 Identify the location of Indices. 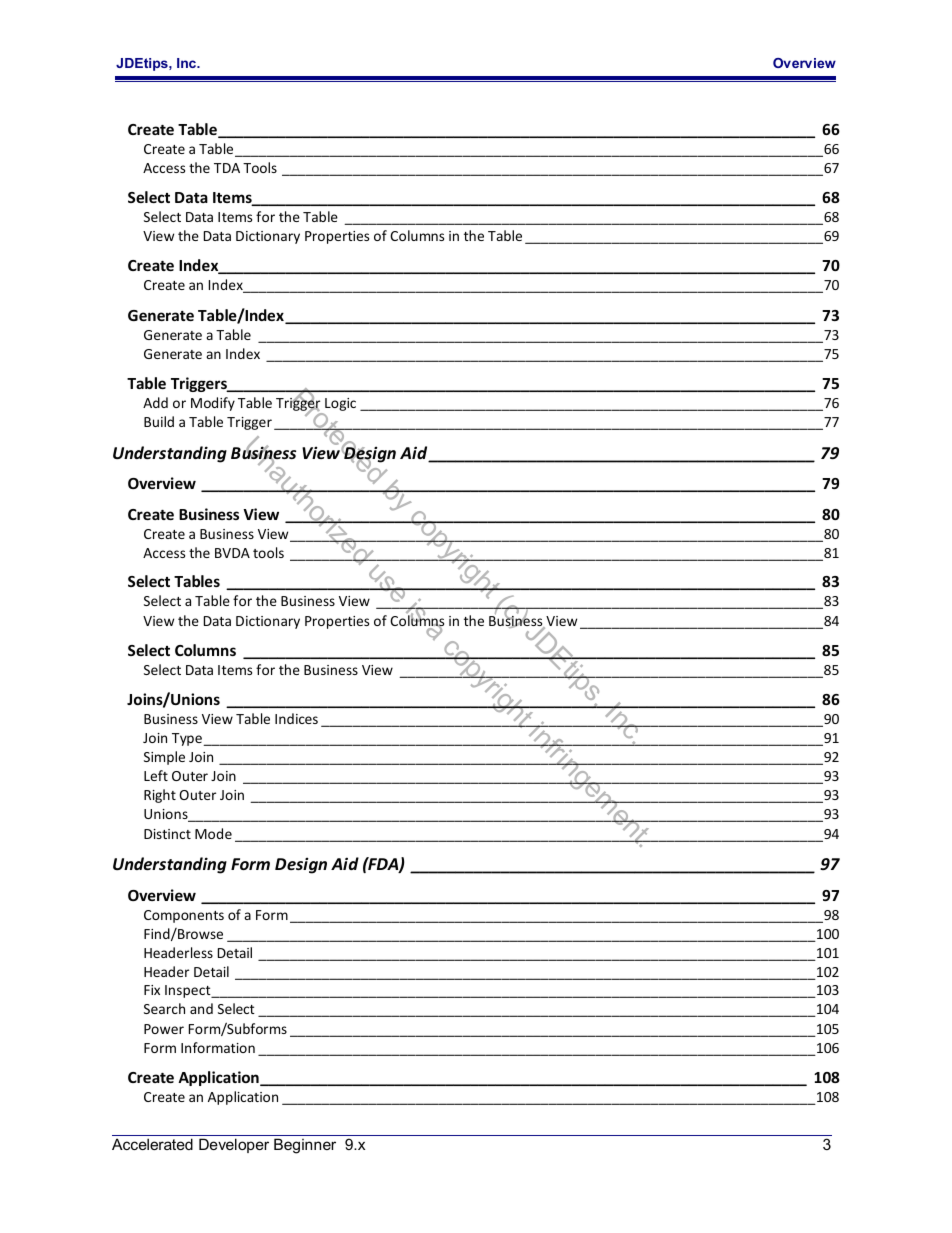
(296, 718).
